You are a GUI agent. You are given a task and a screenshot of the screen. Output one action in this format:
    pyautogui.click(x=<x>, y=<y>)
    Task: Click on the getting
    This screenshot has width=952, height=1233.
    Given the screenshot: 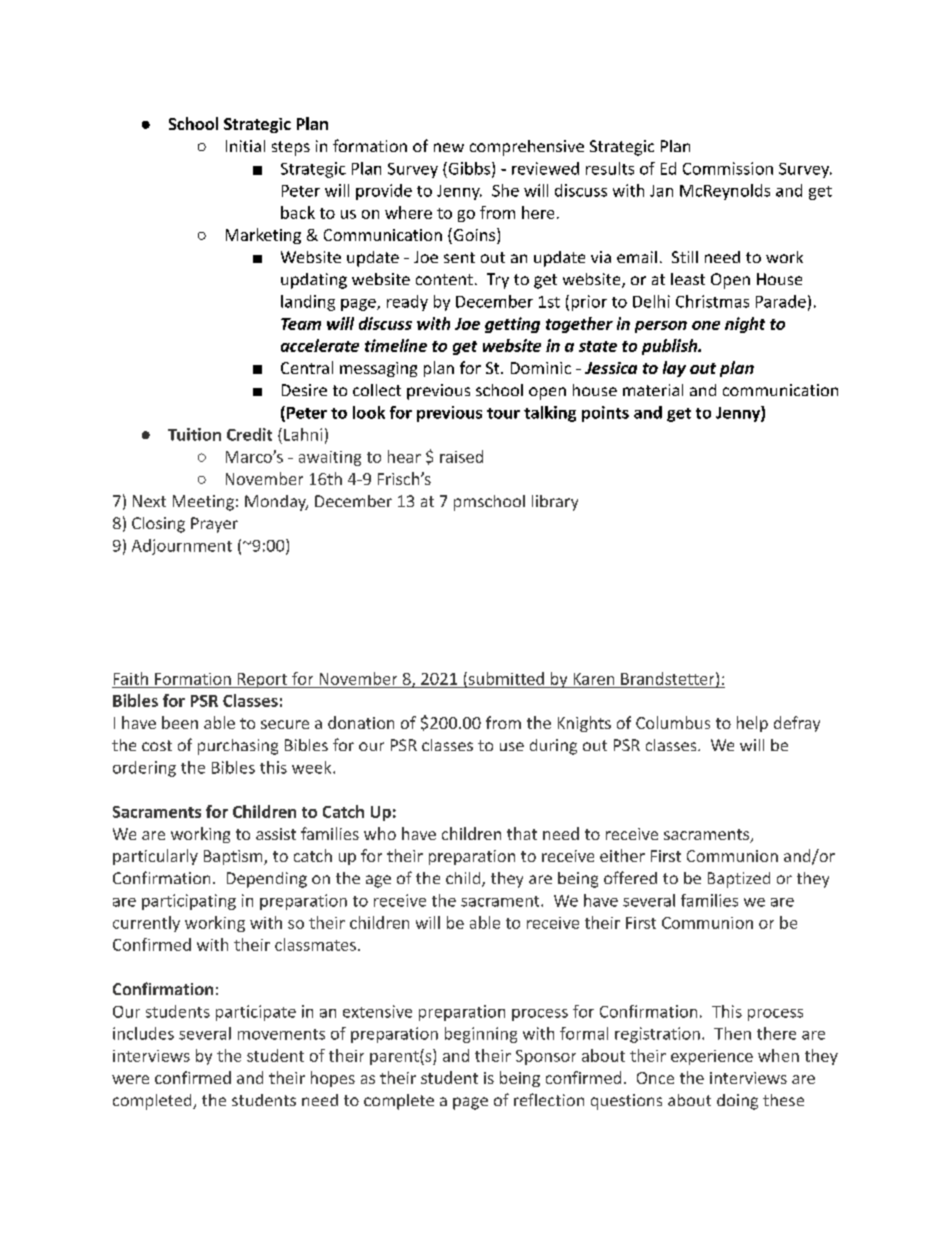 What is the action you would take?
    pyautogui.click(x=512, y=325)
